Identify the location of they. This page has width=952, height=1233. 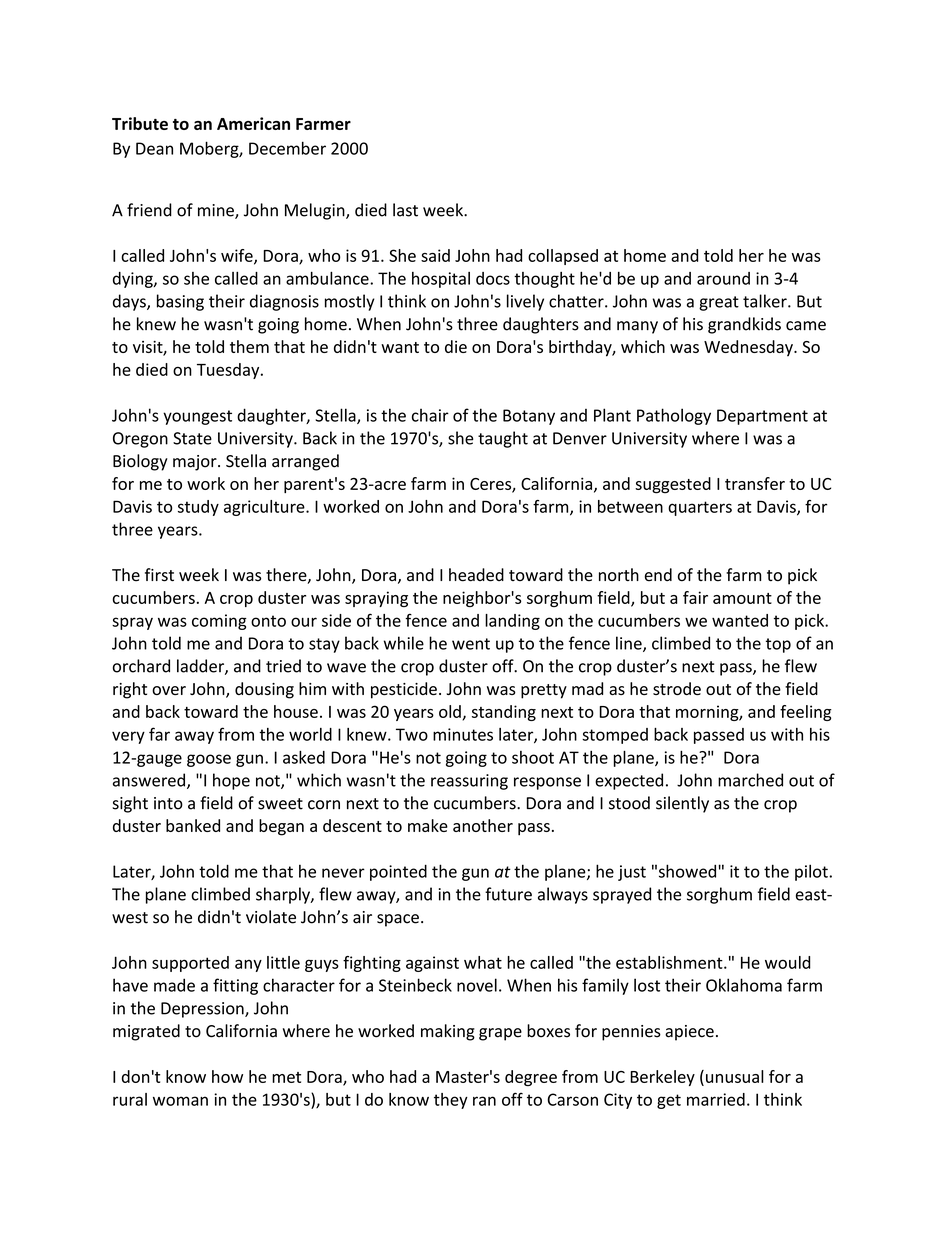
(451, 1101).
